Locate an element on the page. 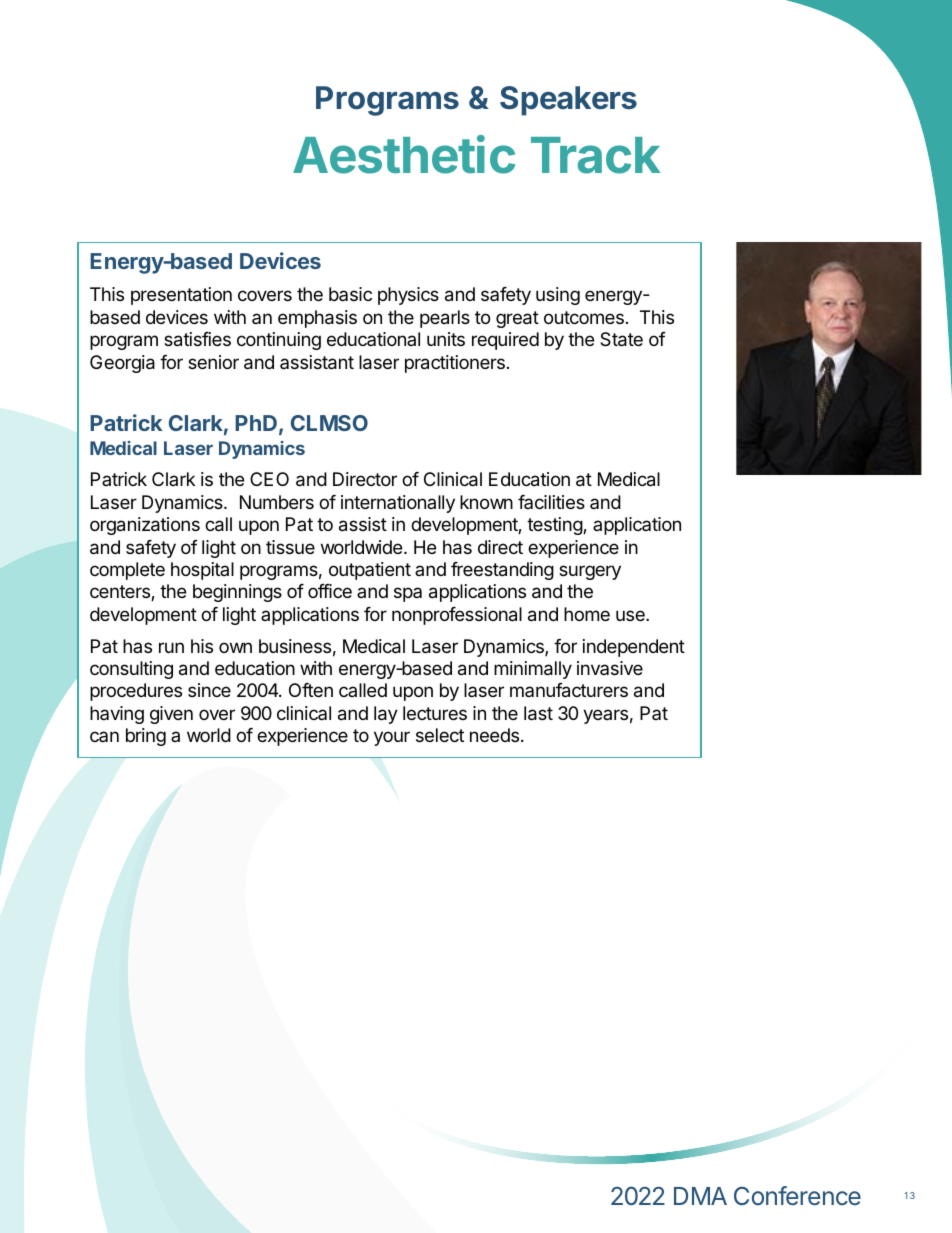 This document has width=952, height=1233. practitioners is located at coordinates (455, 364).
